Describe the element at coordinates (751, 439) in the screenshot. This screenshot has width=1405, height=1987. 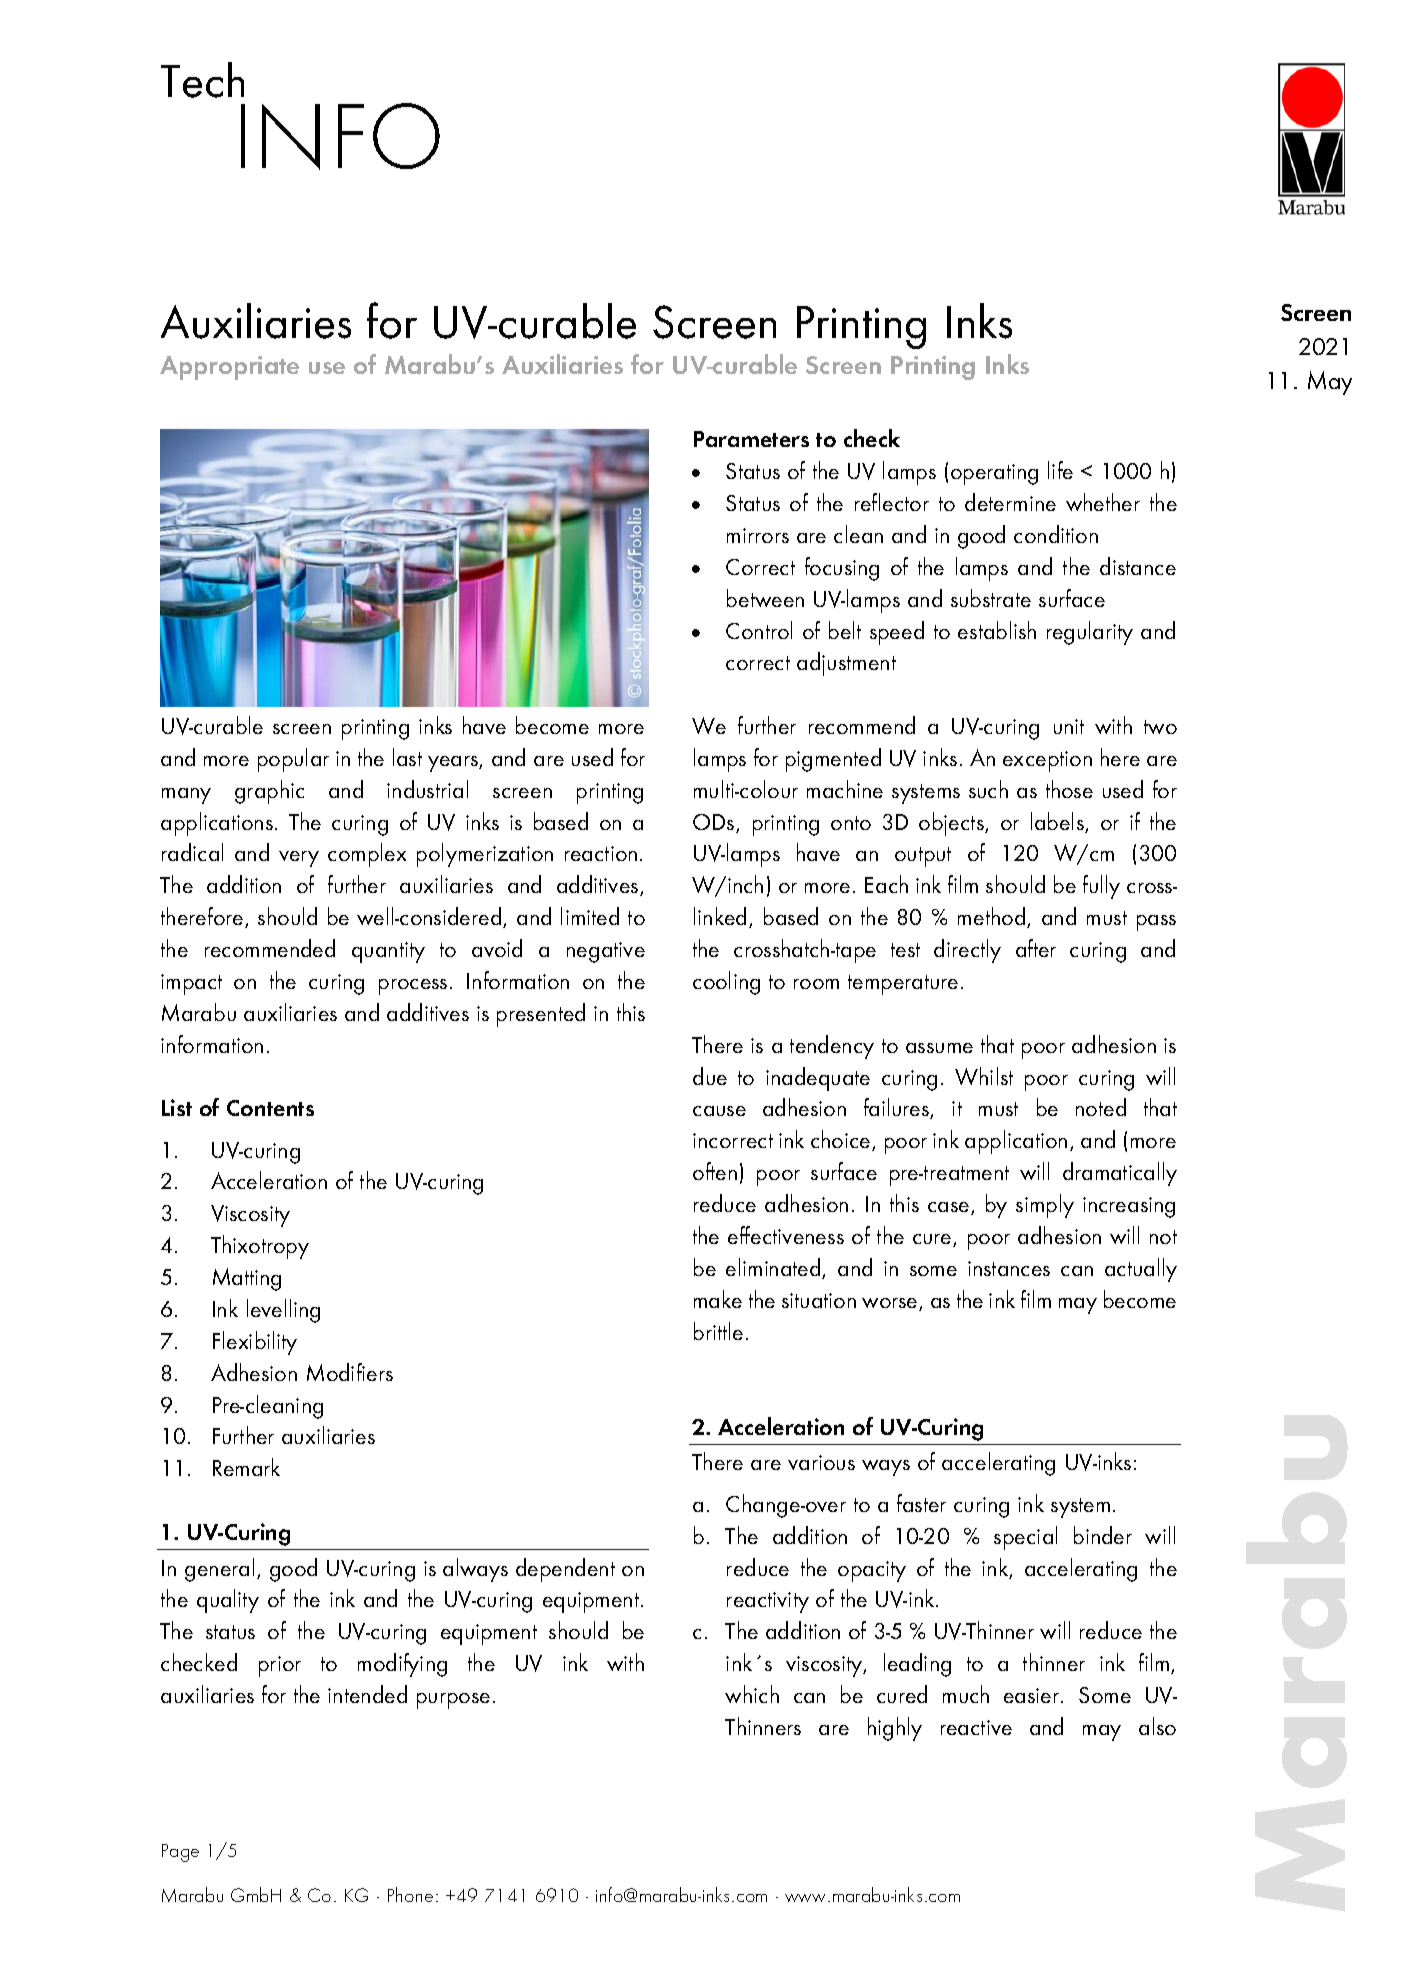
I see `Parameters` at that location.
